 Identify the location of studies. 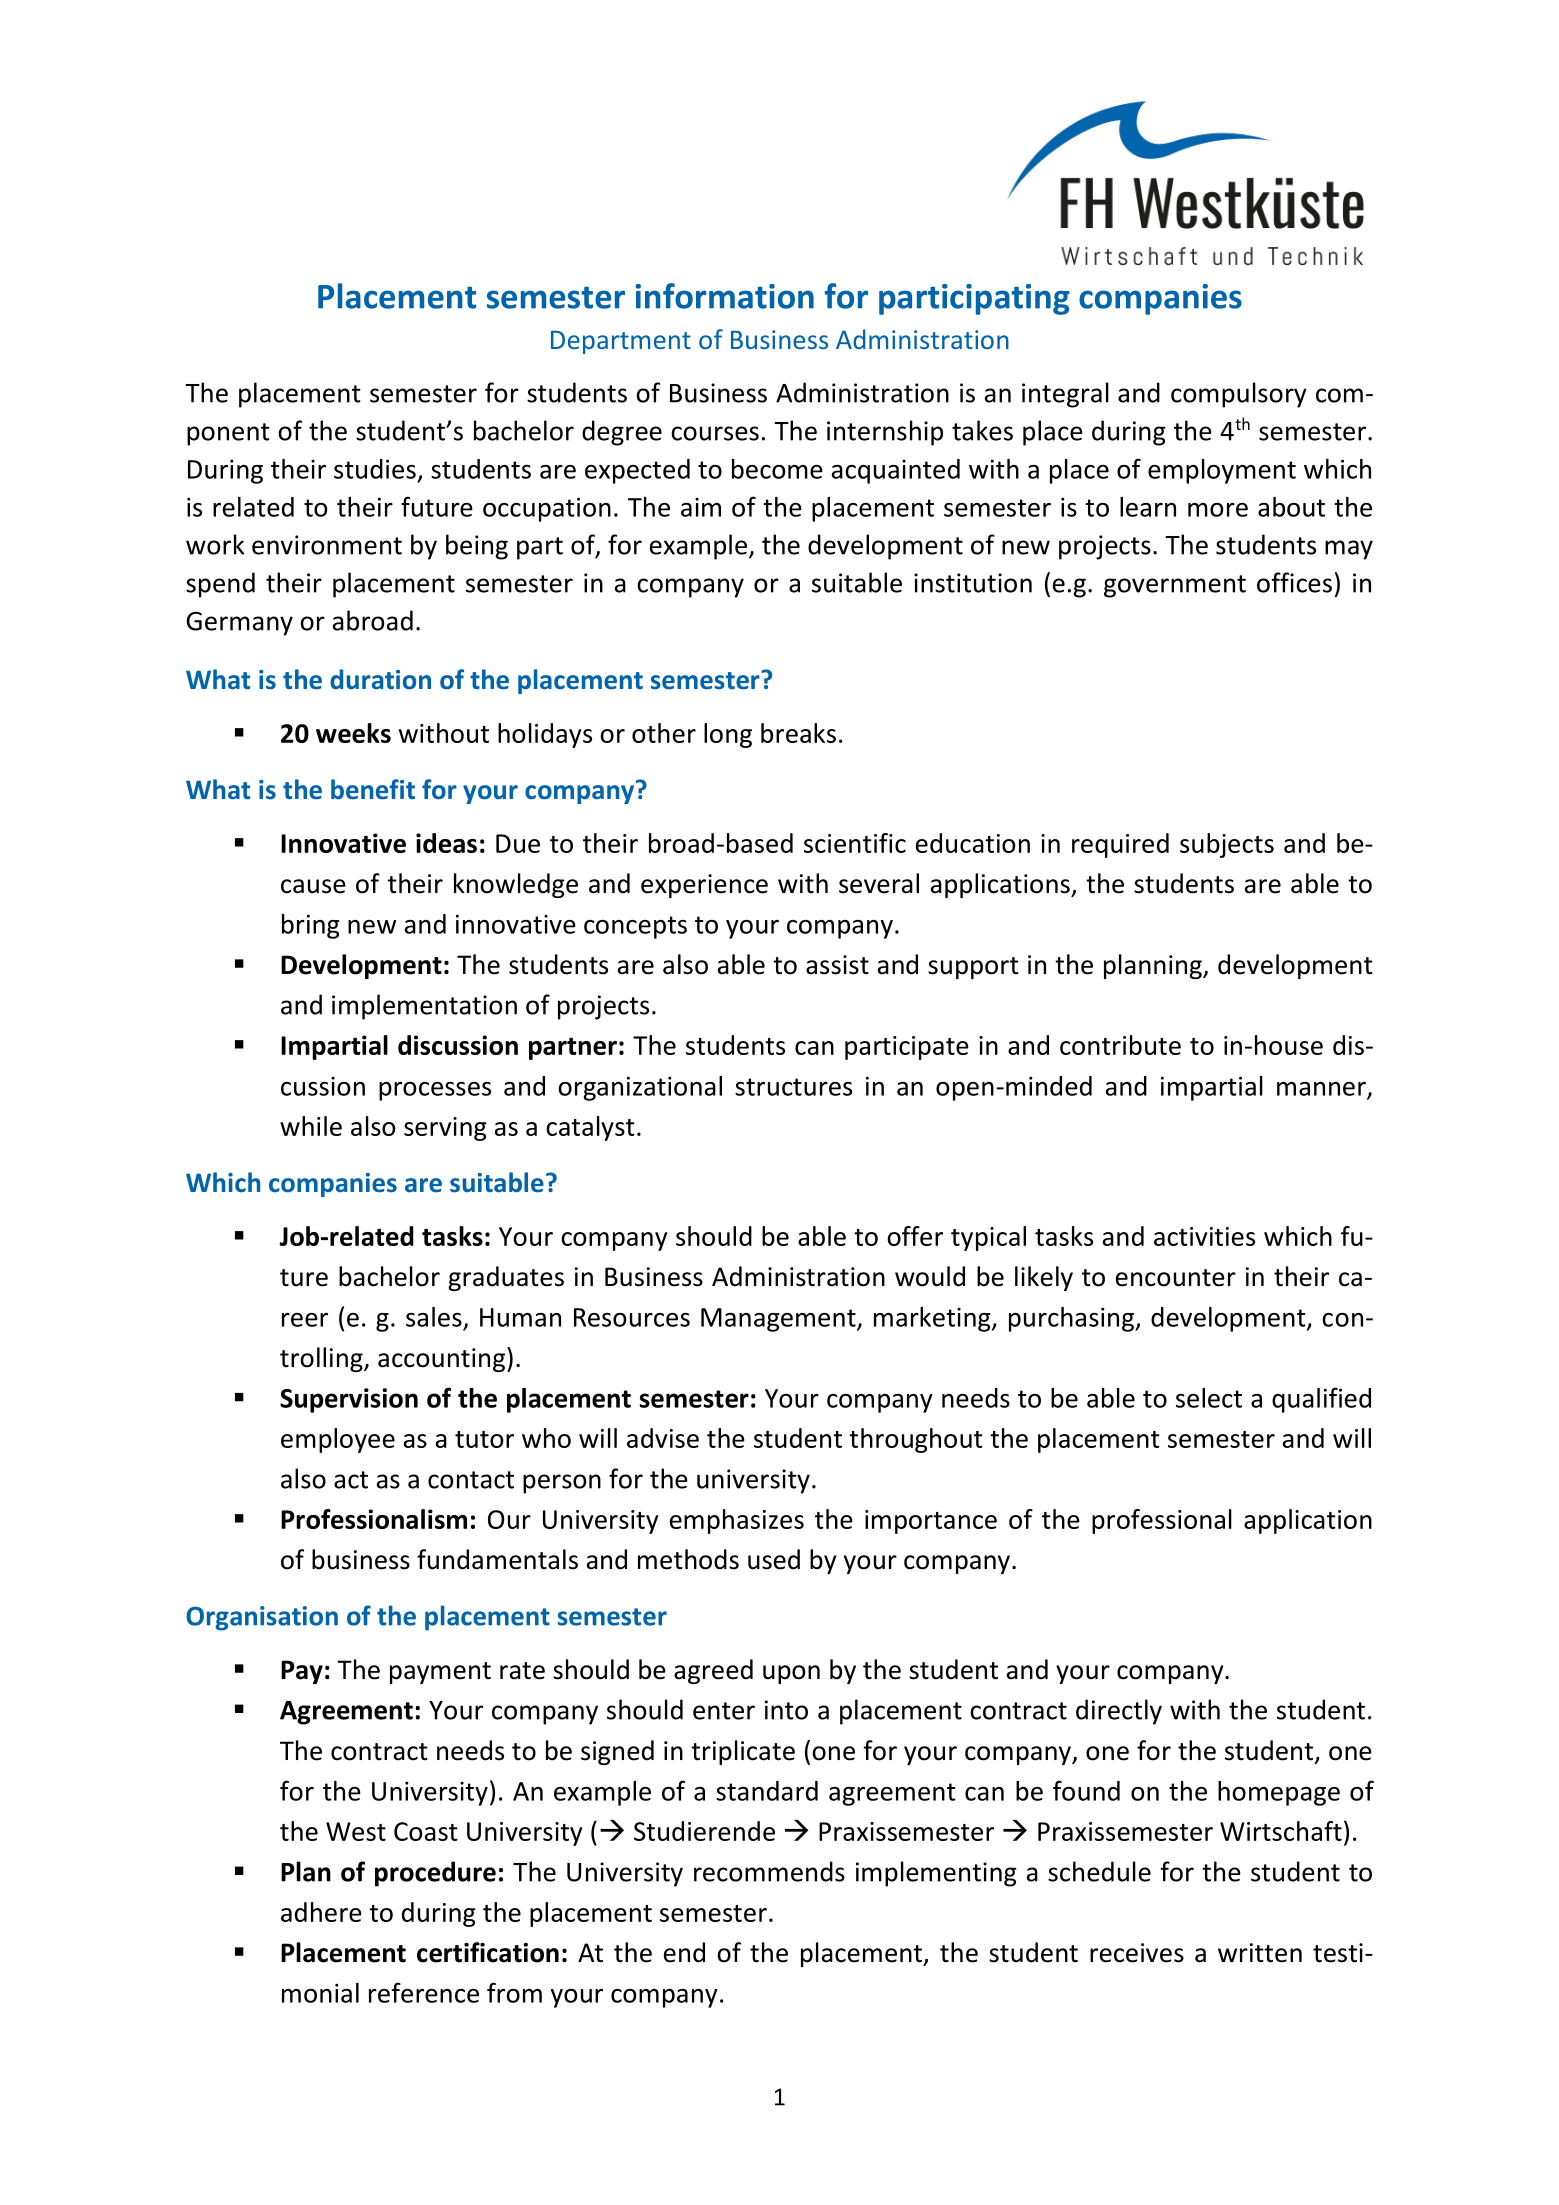
(375, 469).
